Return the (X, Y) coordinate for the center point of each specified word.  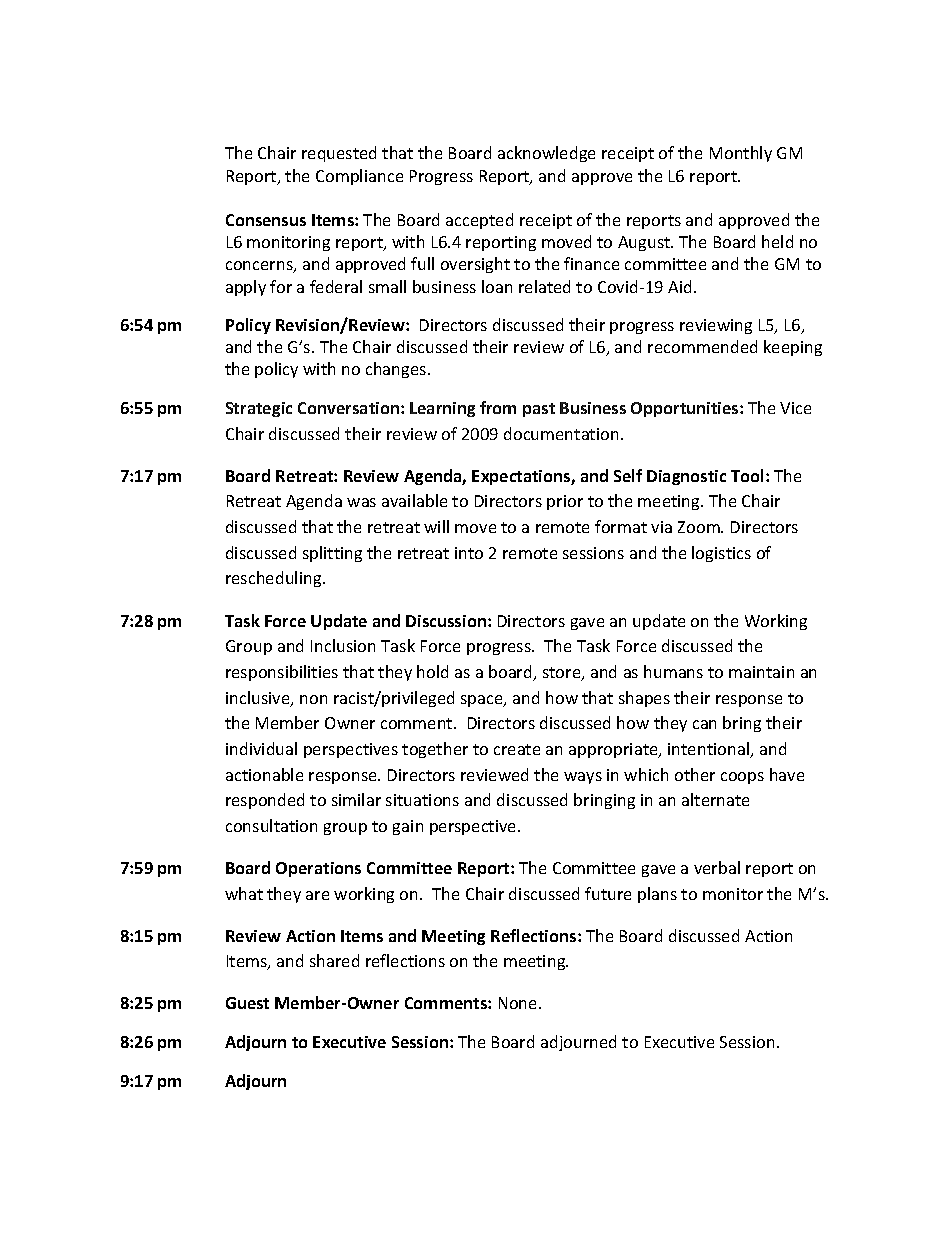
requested (339, 154)
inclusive (259, 699)
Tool (747, 475)
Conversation (348, 408)
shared (334, 960)
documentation (561, 433)
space (483, 701)
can (704, 724)
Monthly (741, 154)
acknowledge (546, 154)
